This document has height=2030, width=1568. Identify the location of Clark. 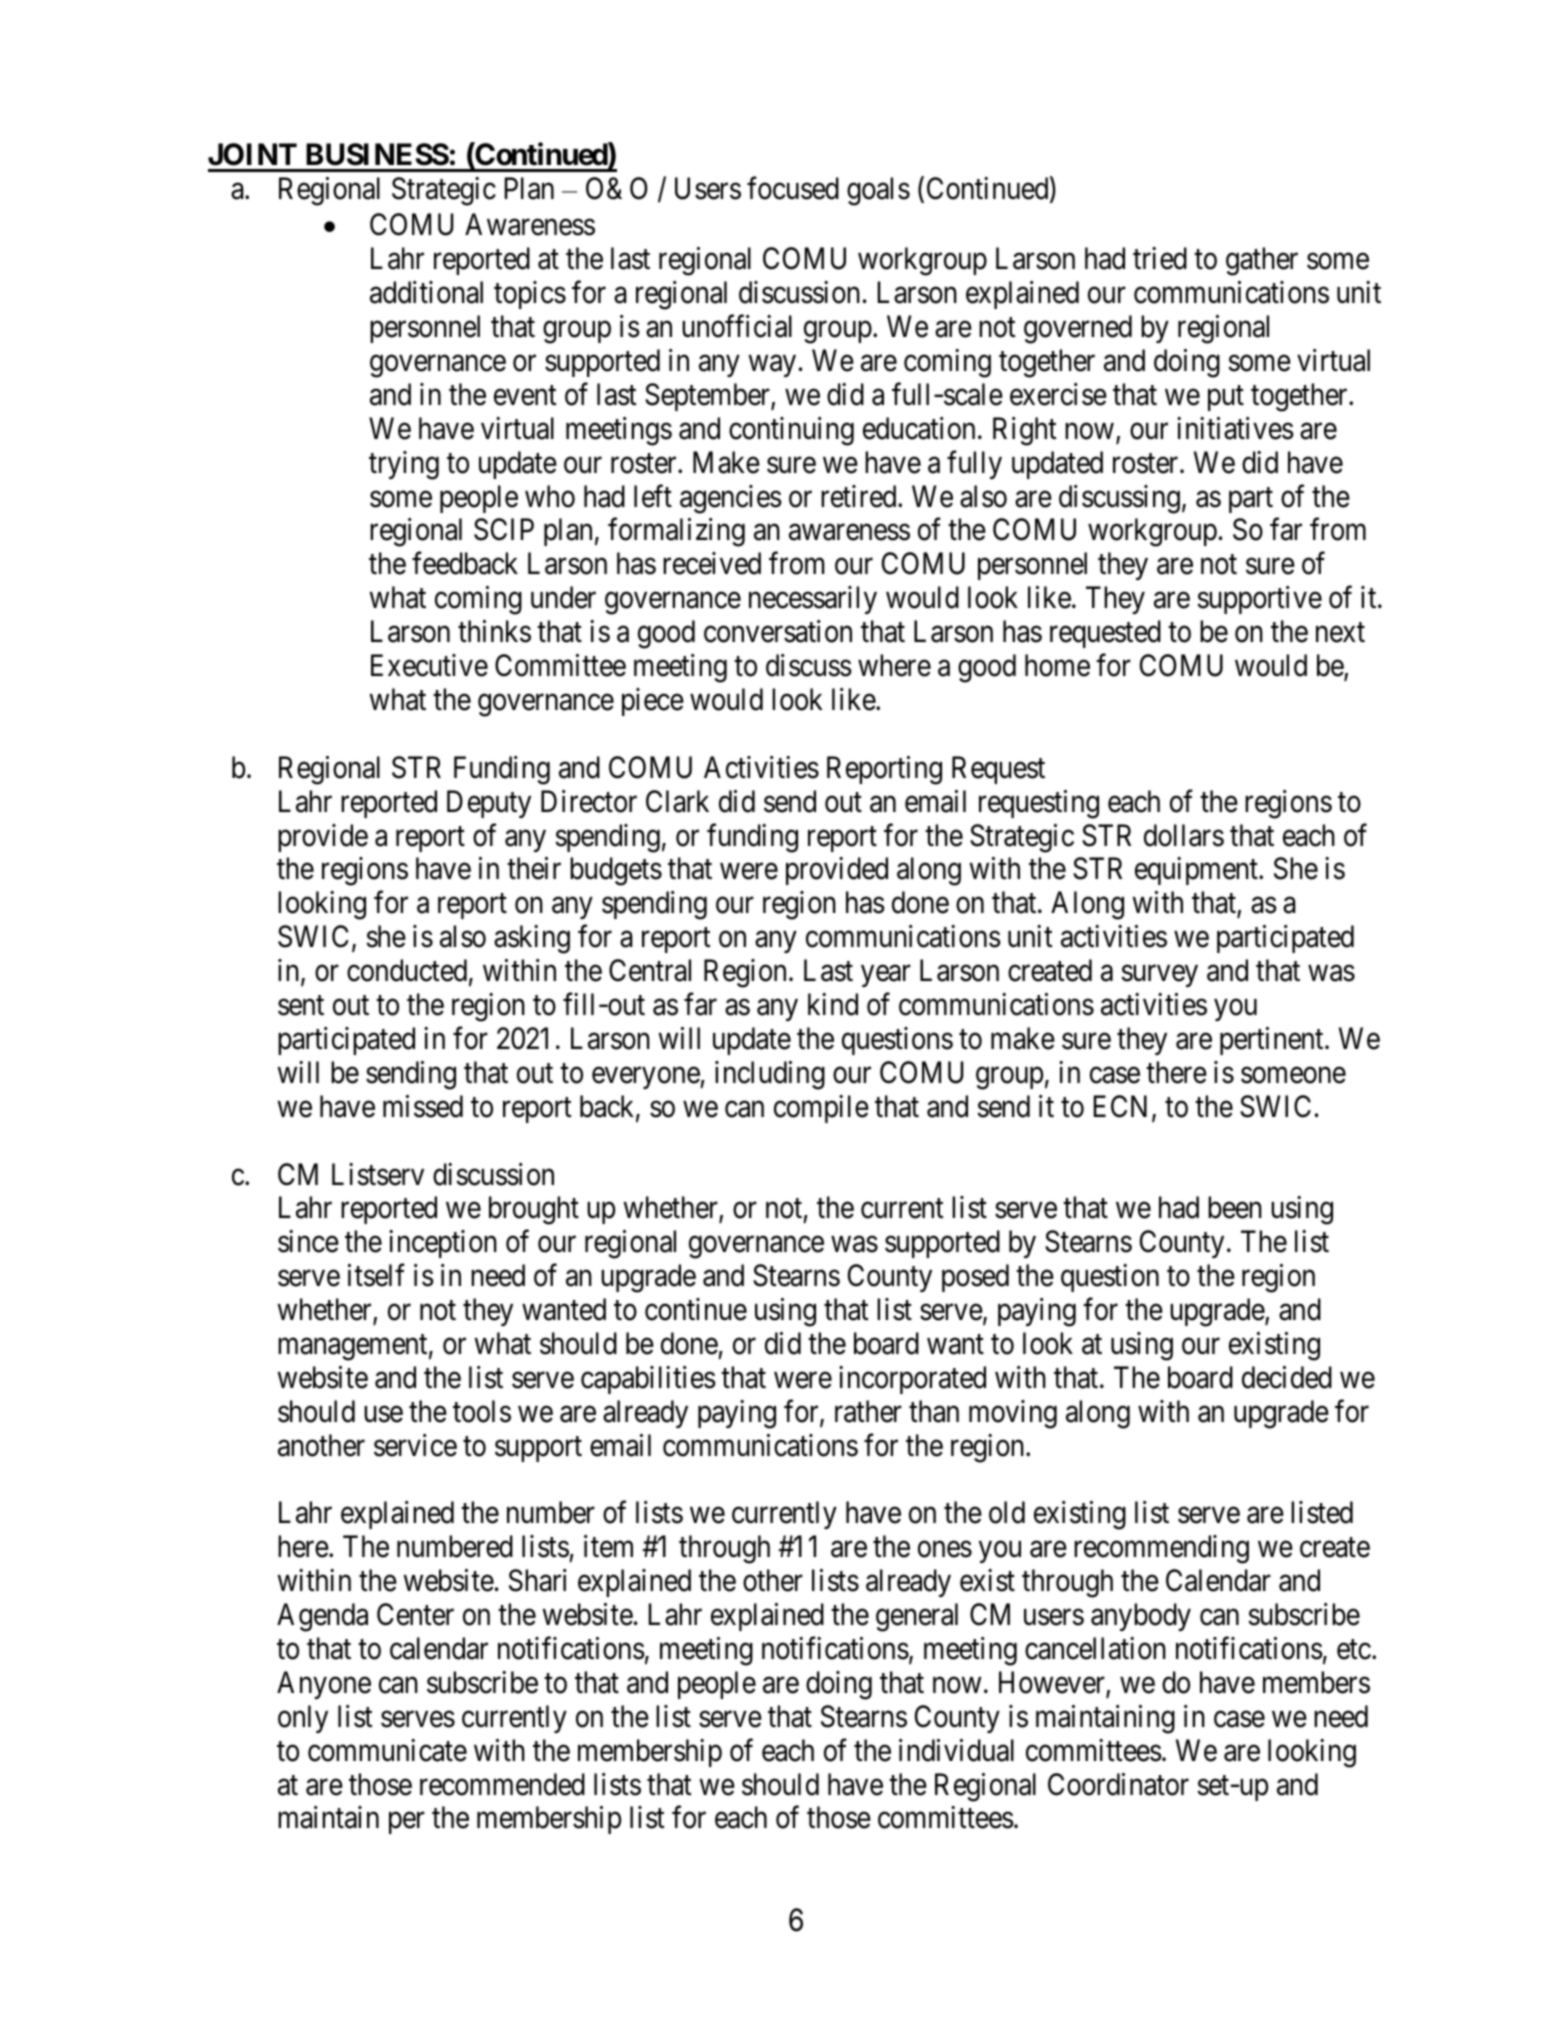
(677, 801).
